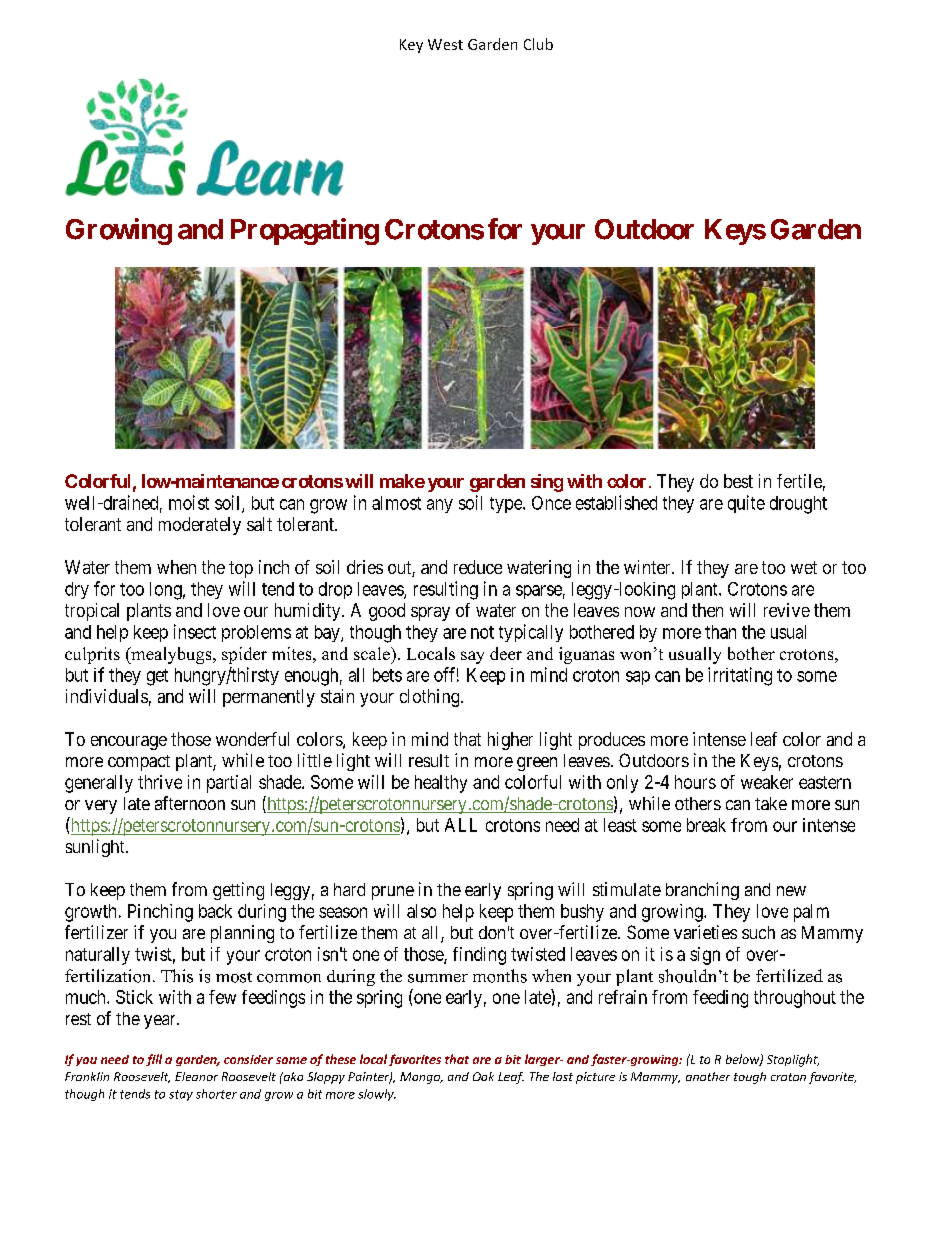  What do you see at coordinates (445, 44) in the page?
I see `West` at bounding box center [445, 44].
